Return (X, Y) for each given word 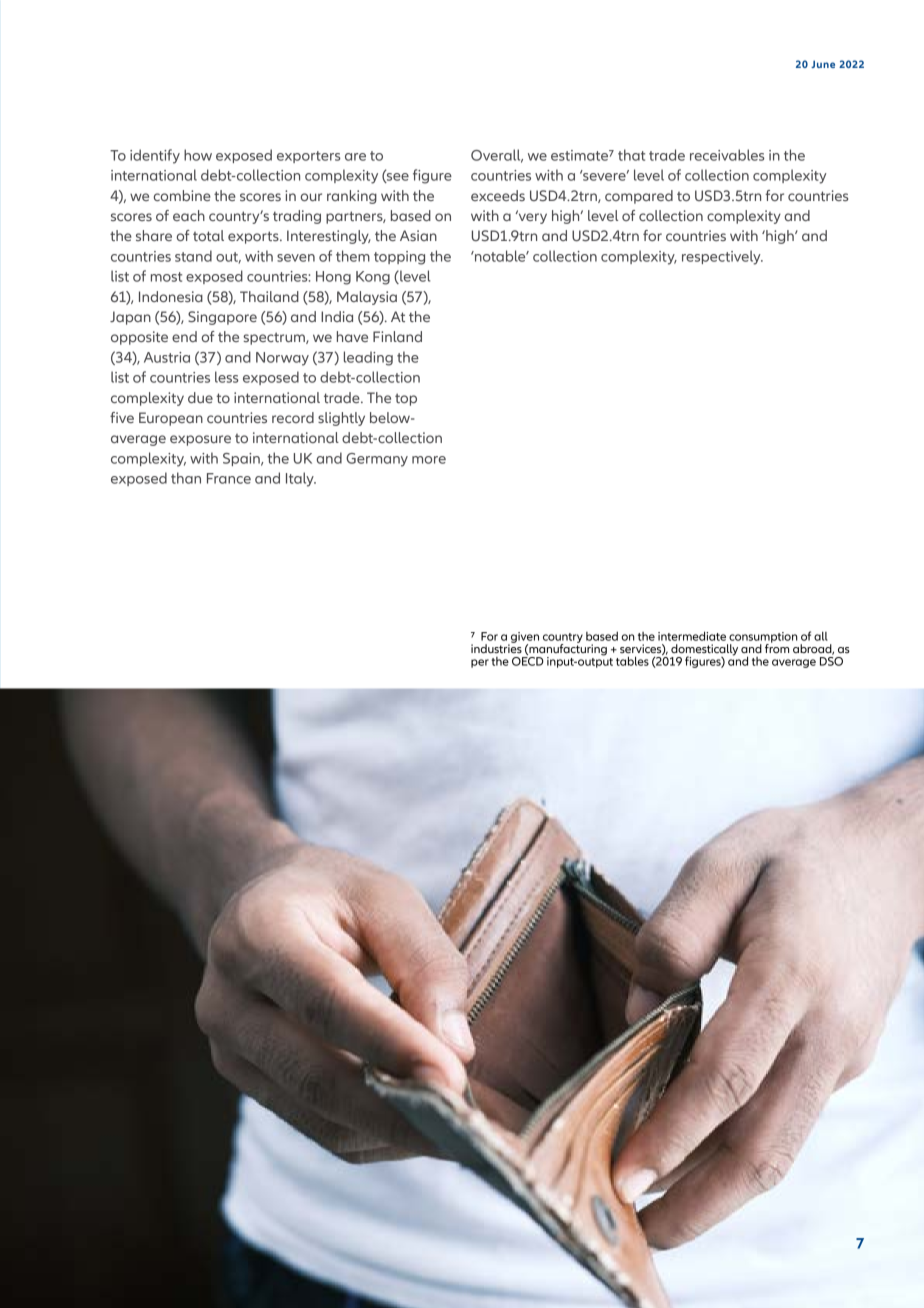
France (229, 478)
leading (368, 358)
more (429, 460)
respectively (722, 257)
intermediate (692, 636)
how (198, 155)
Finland (397, 336)
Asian (418, 235)
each (189, 215)
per (480, 663)
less (227, 377)
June (823, 64)
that (631, 155)
